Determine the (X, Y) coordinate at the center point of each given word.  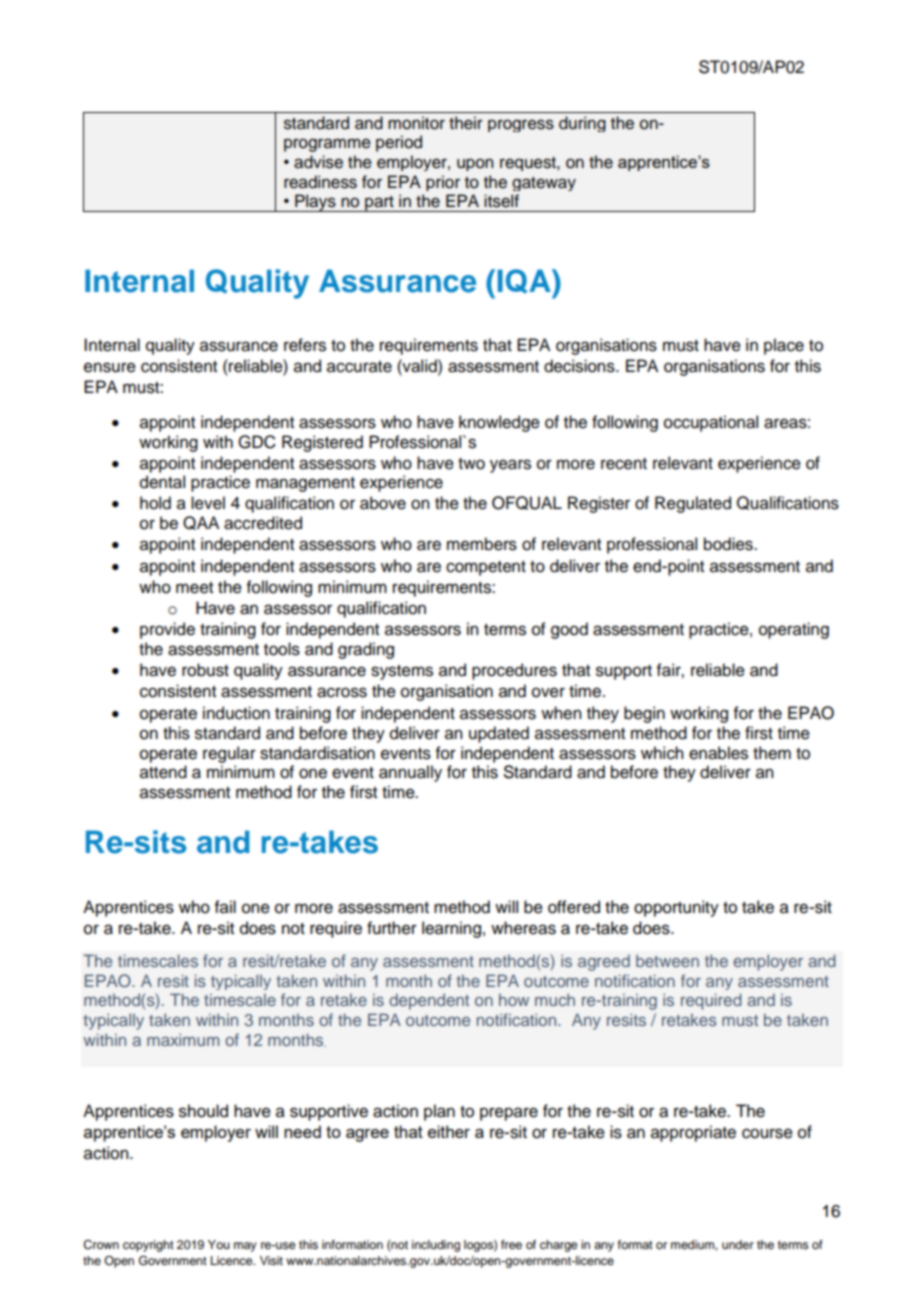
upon (475, 164)
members (482, 544)
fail (225, 907)
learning (451, 929)
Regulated (693, 504)
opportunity (676, 908)
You (219, 1244)
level (208, 503)
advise (318, 162)
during (582, 124)
